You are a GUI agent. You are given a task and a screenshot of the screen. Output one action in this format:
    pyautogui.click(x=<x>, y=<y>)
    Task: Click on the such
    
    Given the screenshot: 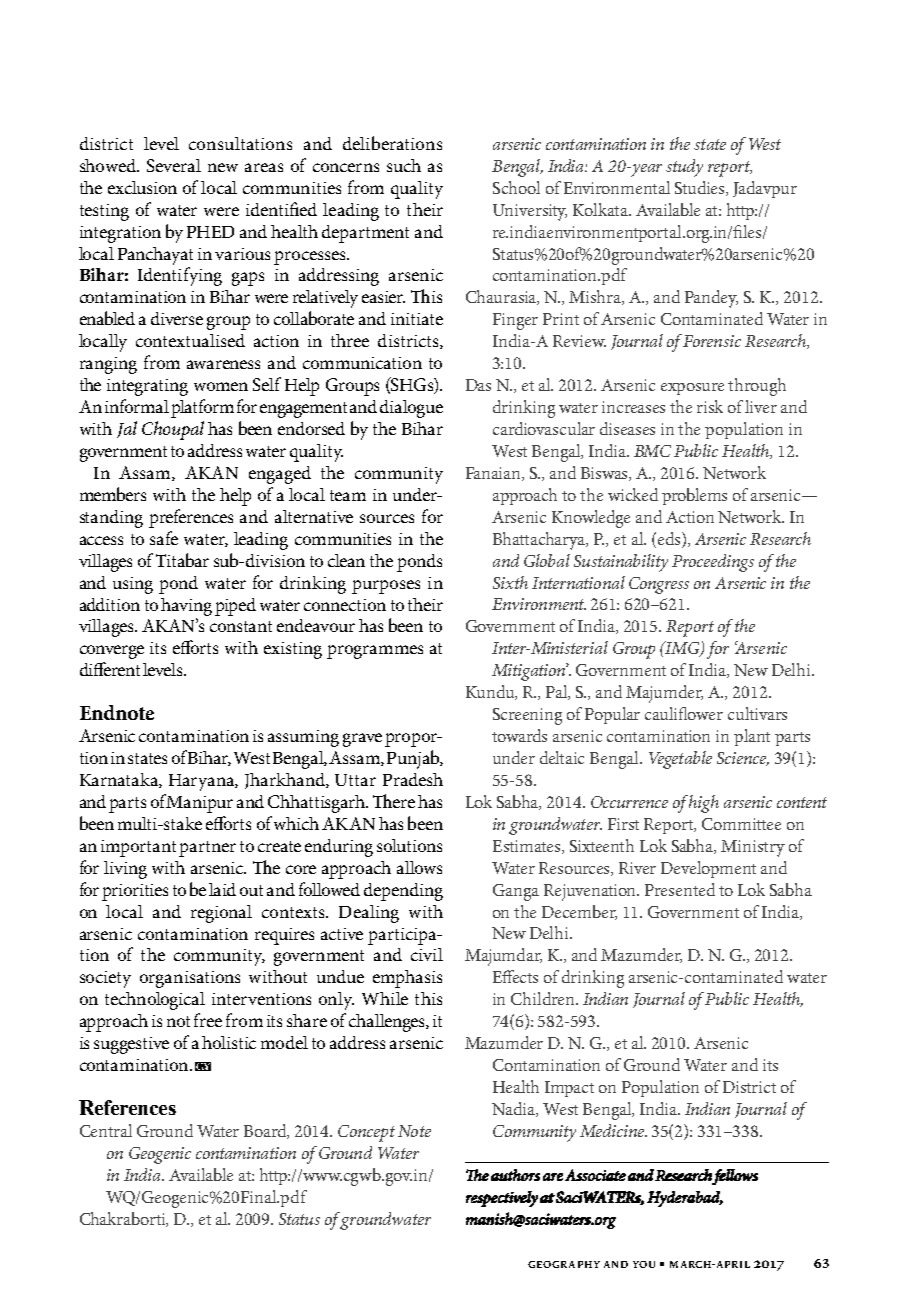 What is the action you would take?
    pyautogui.click(x=404, y=165)
